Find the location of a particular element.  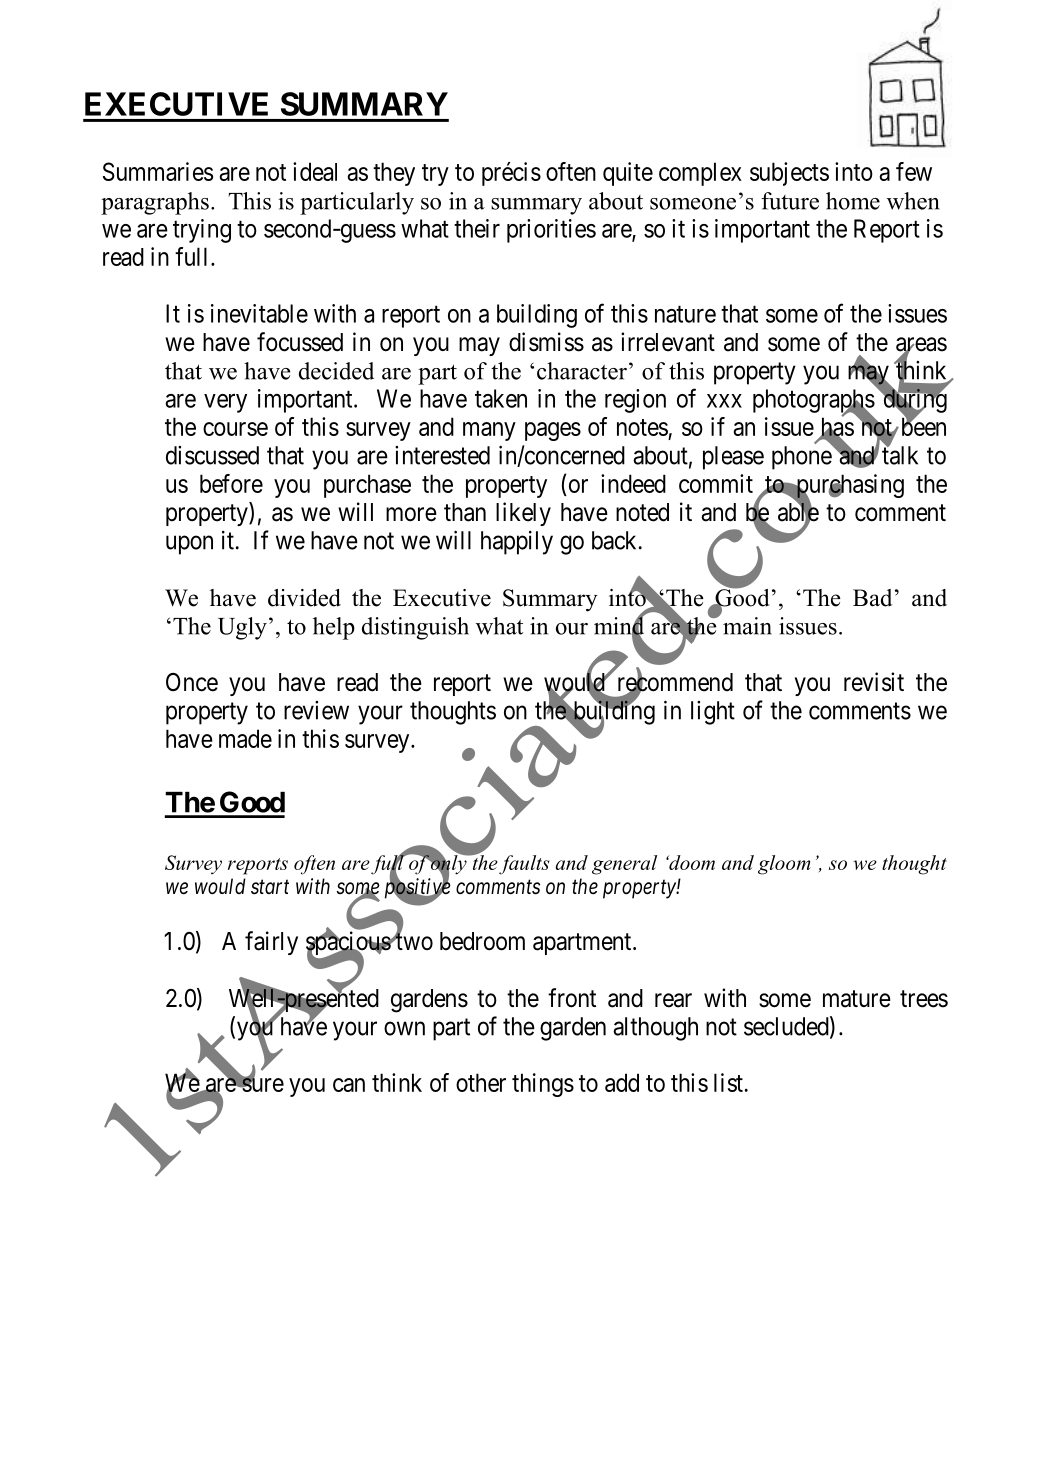

trying is located at coordinates (202, 231).
